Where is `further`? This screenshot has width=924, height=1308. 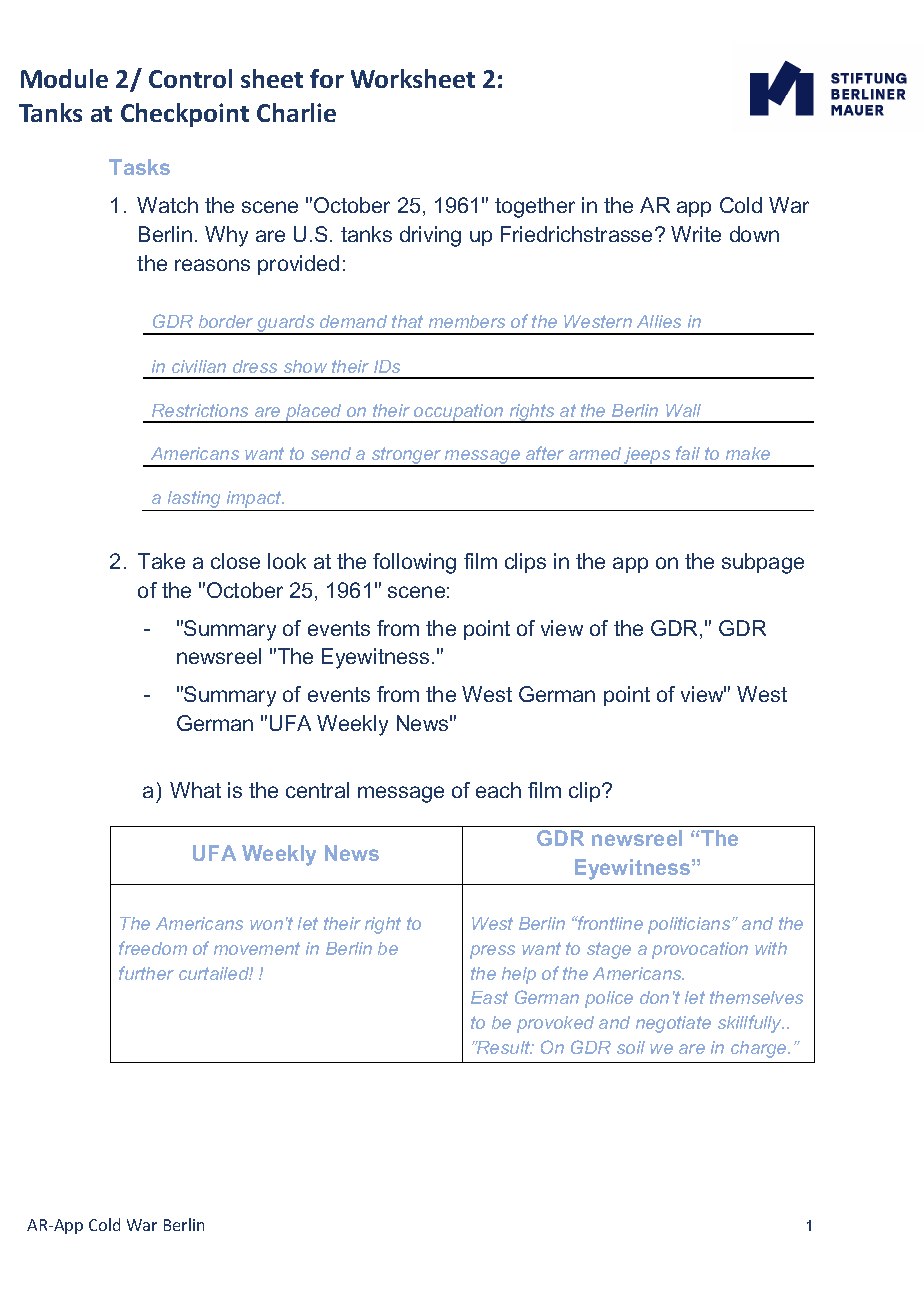 further is located at coordinates (146, 973).
